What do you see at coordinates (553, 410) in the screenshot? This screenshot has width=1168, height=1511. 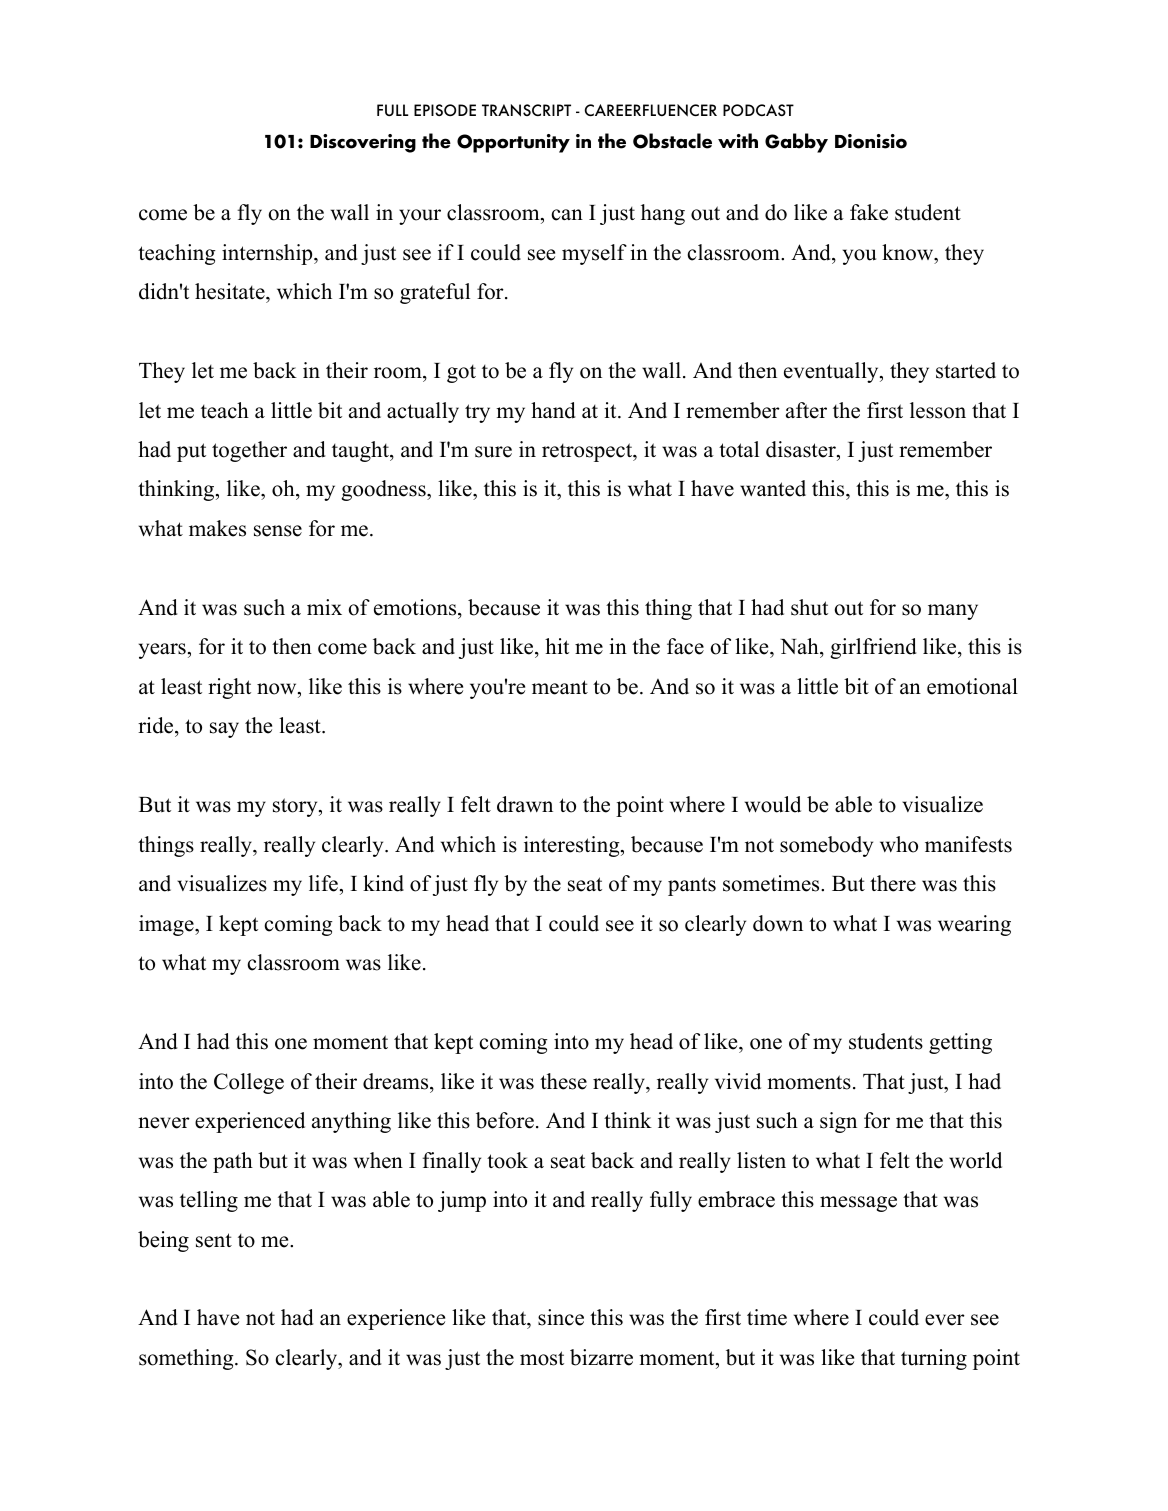 I see `hand` at bounding box center [553, 410].
